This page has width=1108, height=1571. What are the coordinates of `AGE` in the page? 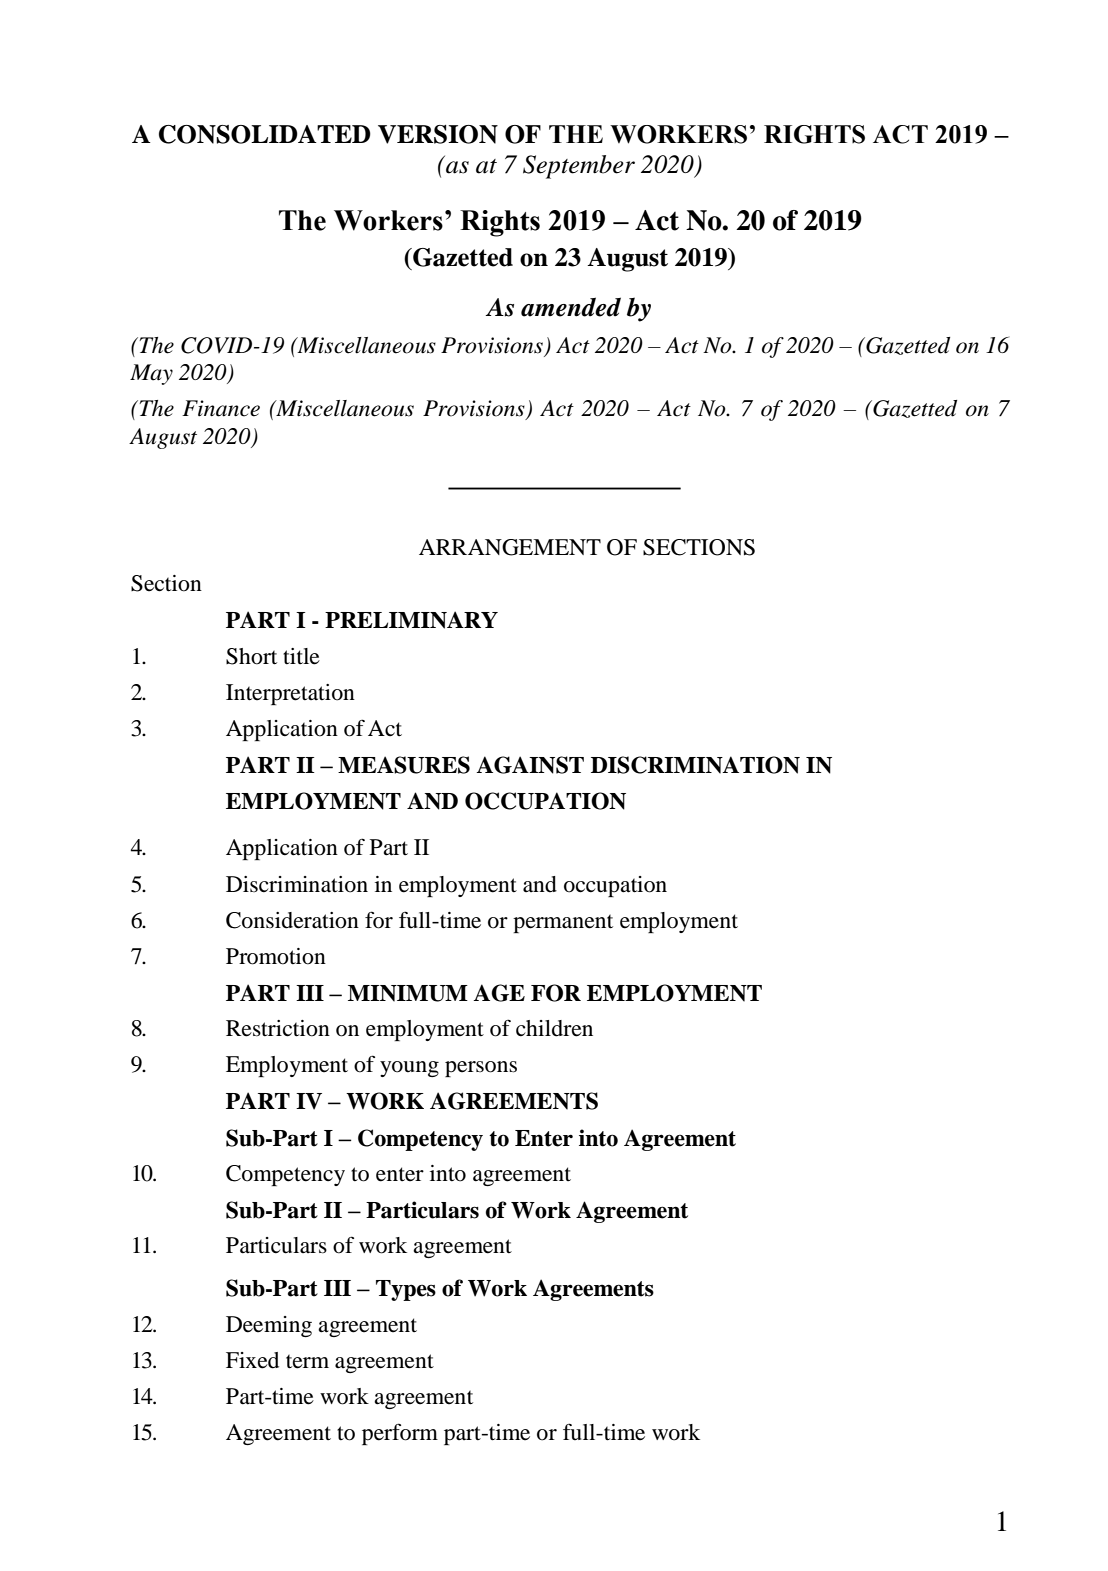 It's located at (499, 993).
